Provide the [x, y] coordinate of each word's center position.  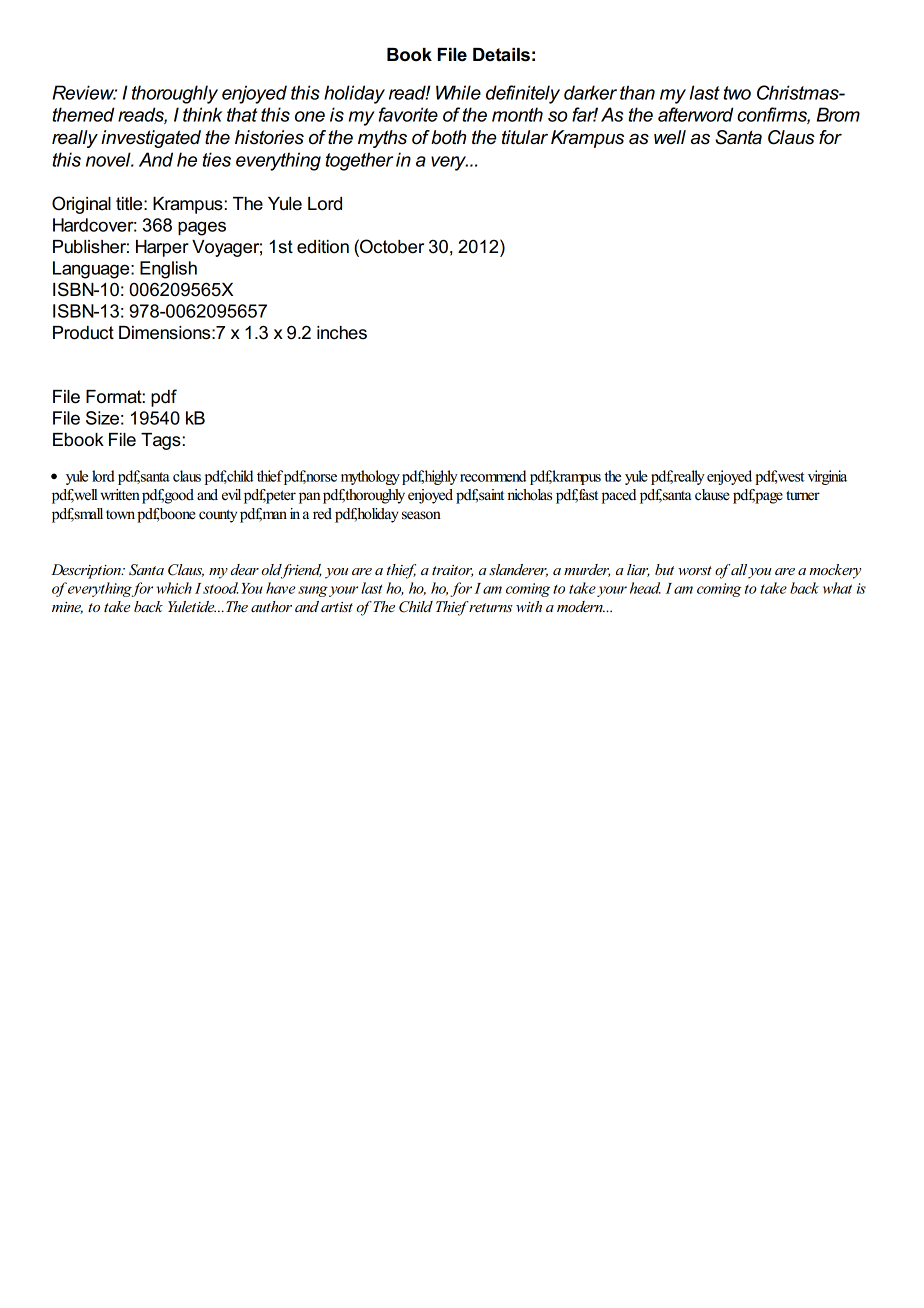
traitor [452, 571]
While [458, 92]
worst [695, 570]
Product [83, 333]
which [174, 588]
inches [342, 333]
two [737, 93]
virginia [827, 477]
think [202, 114]
